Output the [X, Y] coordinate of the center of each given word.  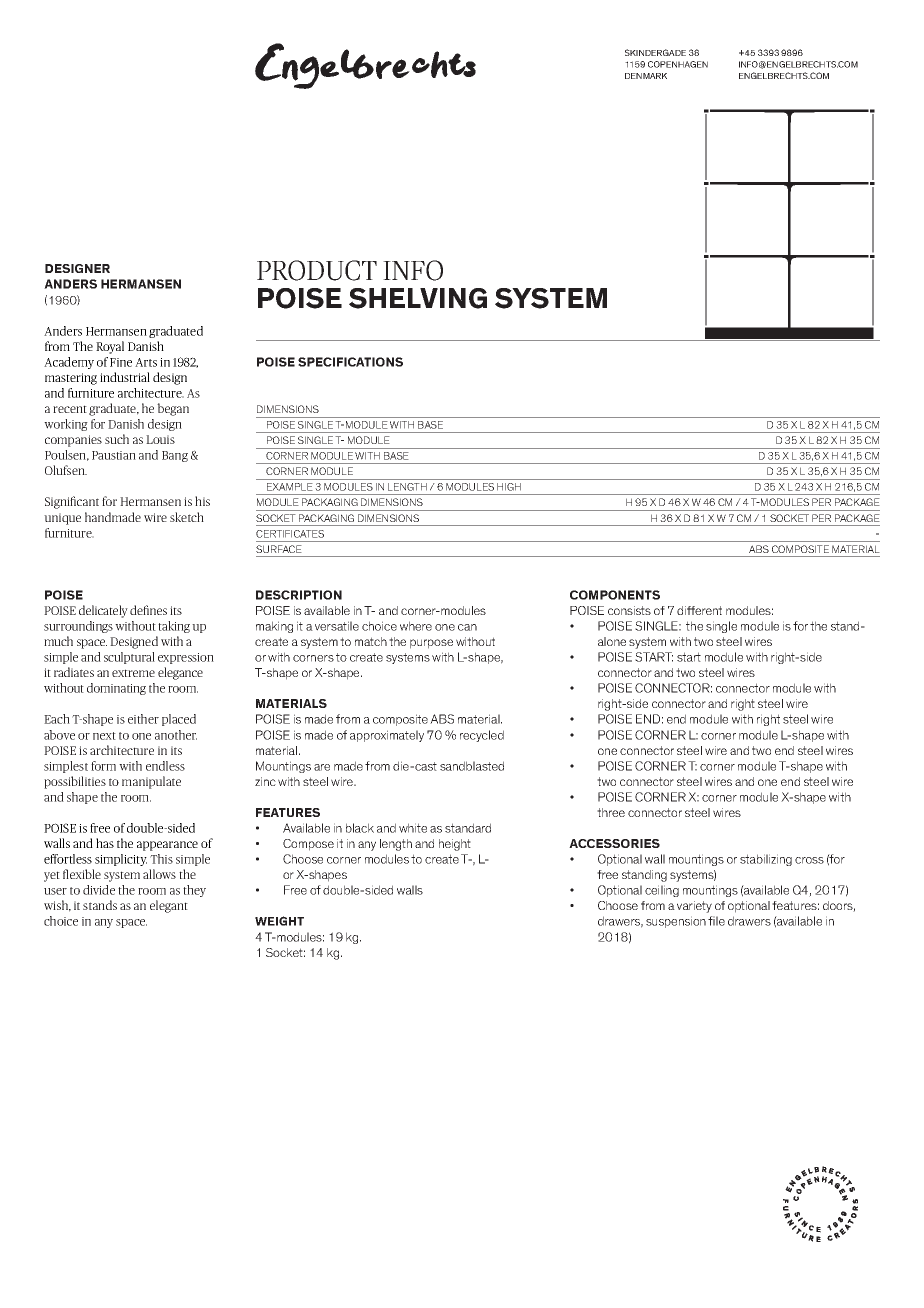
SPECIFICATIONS [350, 362]
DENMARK [646, 76]
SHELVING [418, 298]
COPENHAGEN [678, 64]
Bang [175, 456]
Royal [110, 347]
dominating [116, 689]
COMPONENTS [615, 595]
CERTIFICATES [290, 534]
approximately [387, 736]
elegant [169, 906]
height [455, 845]
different [699, 610]
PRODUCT [317, 270]
